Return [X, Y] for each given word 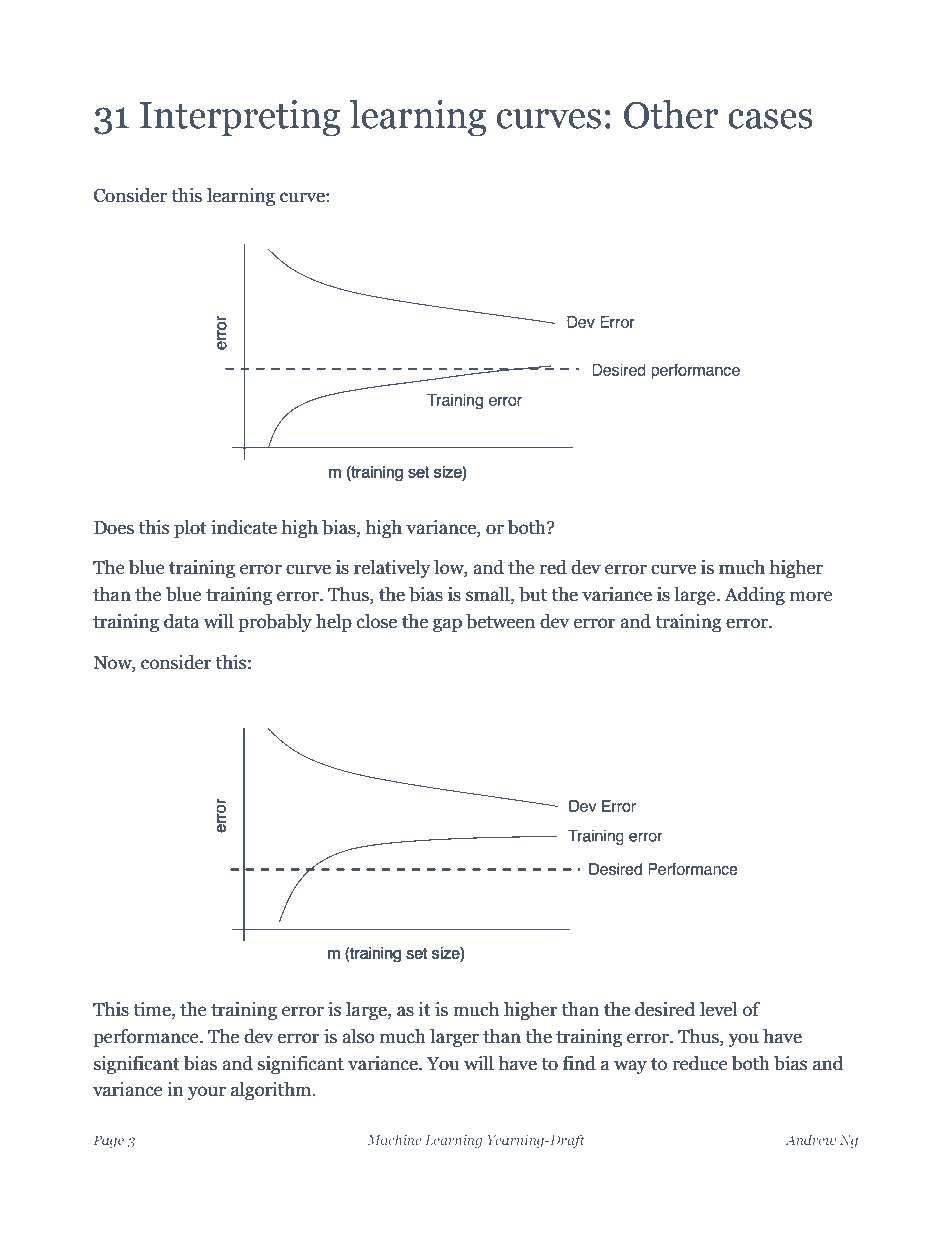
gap [447, 625]
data [181, 621]
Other [671, 114]
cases [770, 119]
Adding [754, 596]
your [207, 1093]
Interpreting [240, 118]
